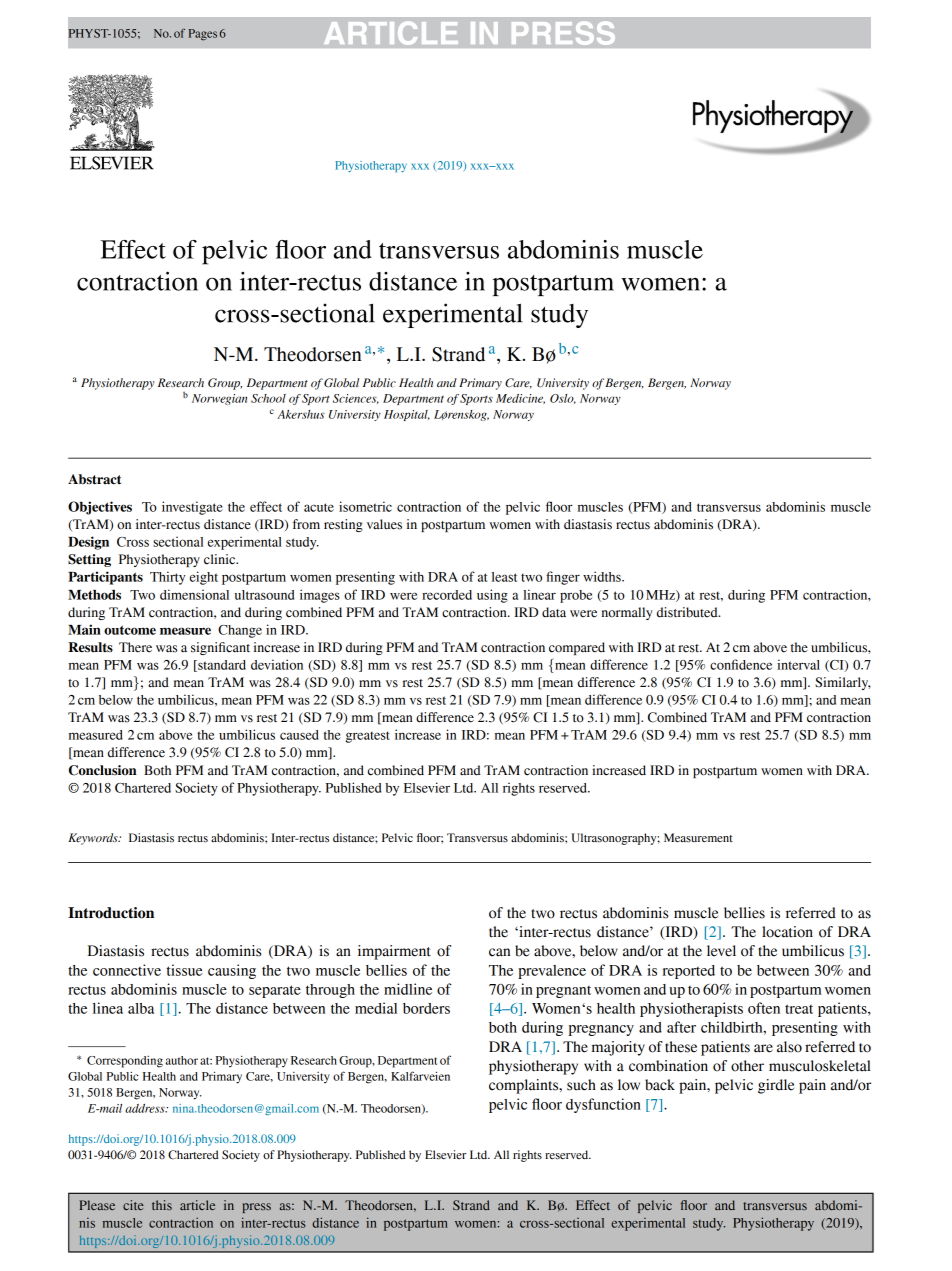  What do you see at coordinates (520, 399) in the screenshot?
I see `Medicine` at bounding box center [520, 399].
